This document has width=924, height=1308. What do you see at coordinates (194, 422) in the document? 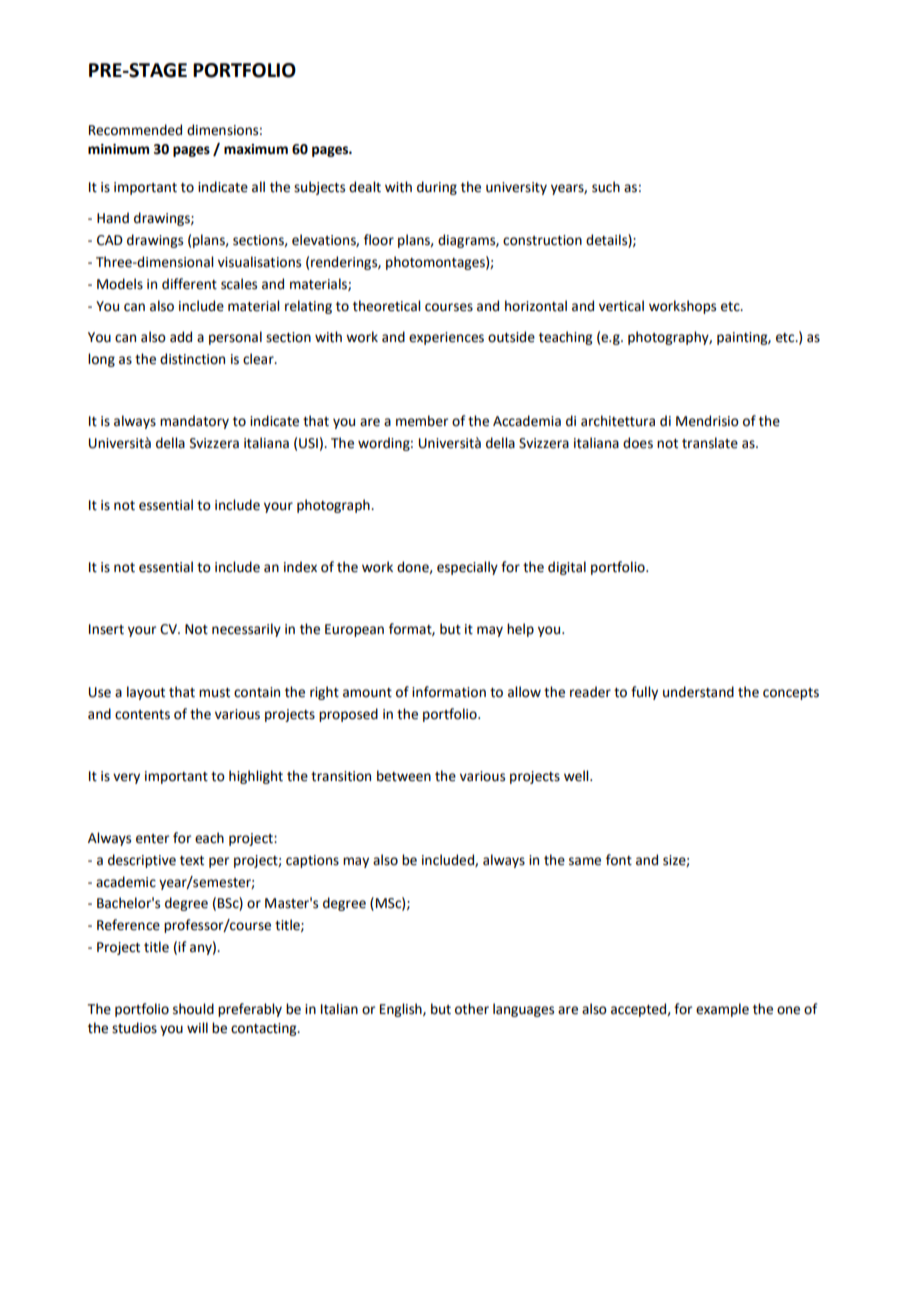
I see `mandatory` at bounding box center [194, 422].
